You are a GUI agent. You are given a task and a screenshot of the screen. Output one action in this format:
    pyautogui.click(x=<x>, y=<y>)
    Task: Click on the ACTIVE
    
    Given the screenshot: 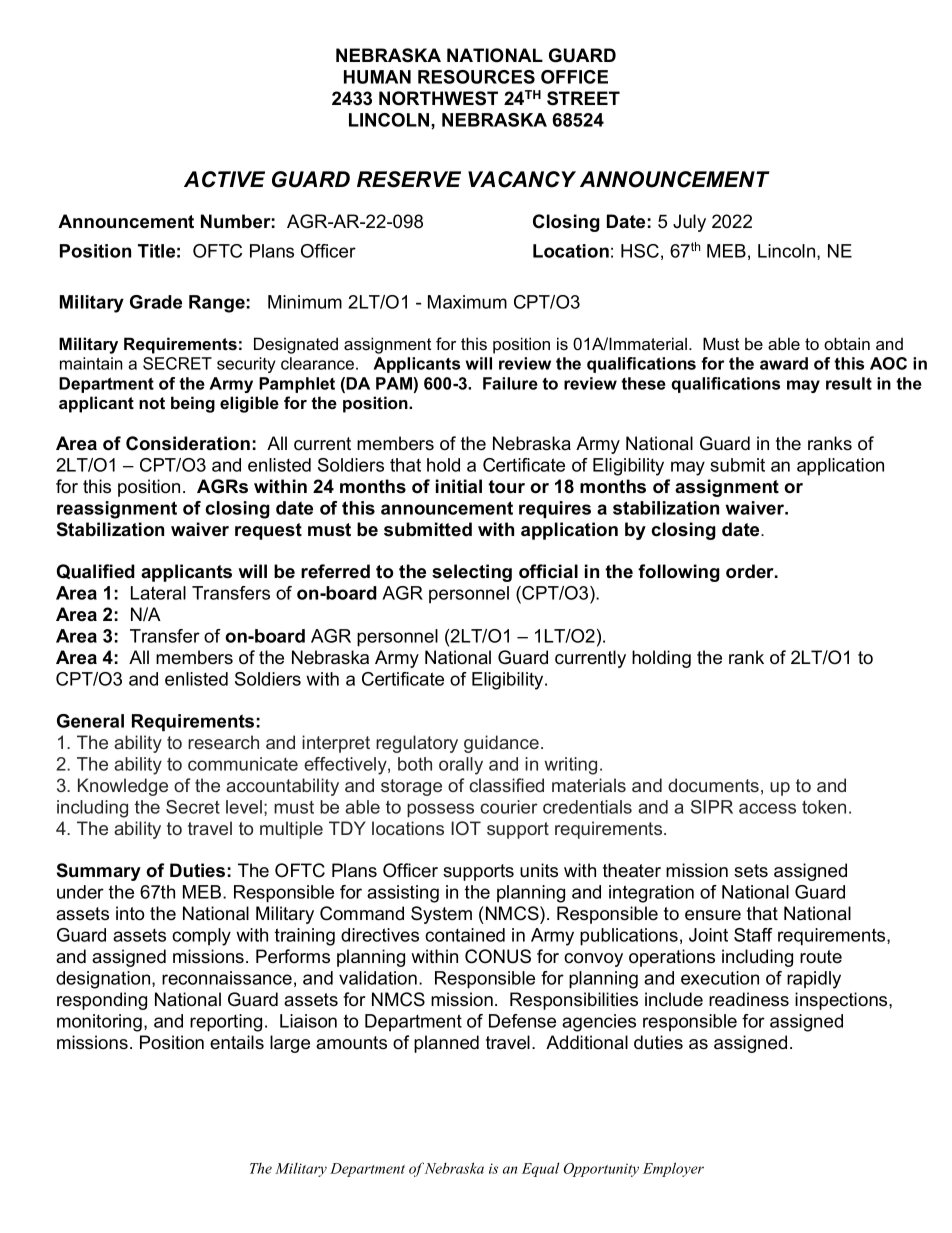 What is the action you would take?
    pyautogui.click(x=224, y=179)
